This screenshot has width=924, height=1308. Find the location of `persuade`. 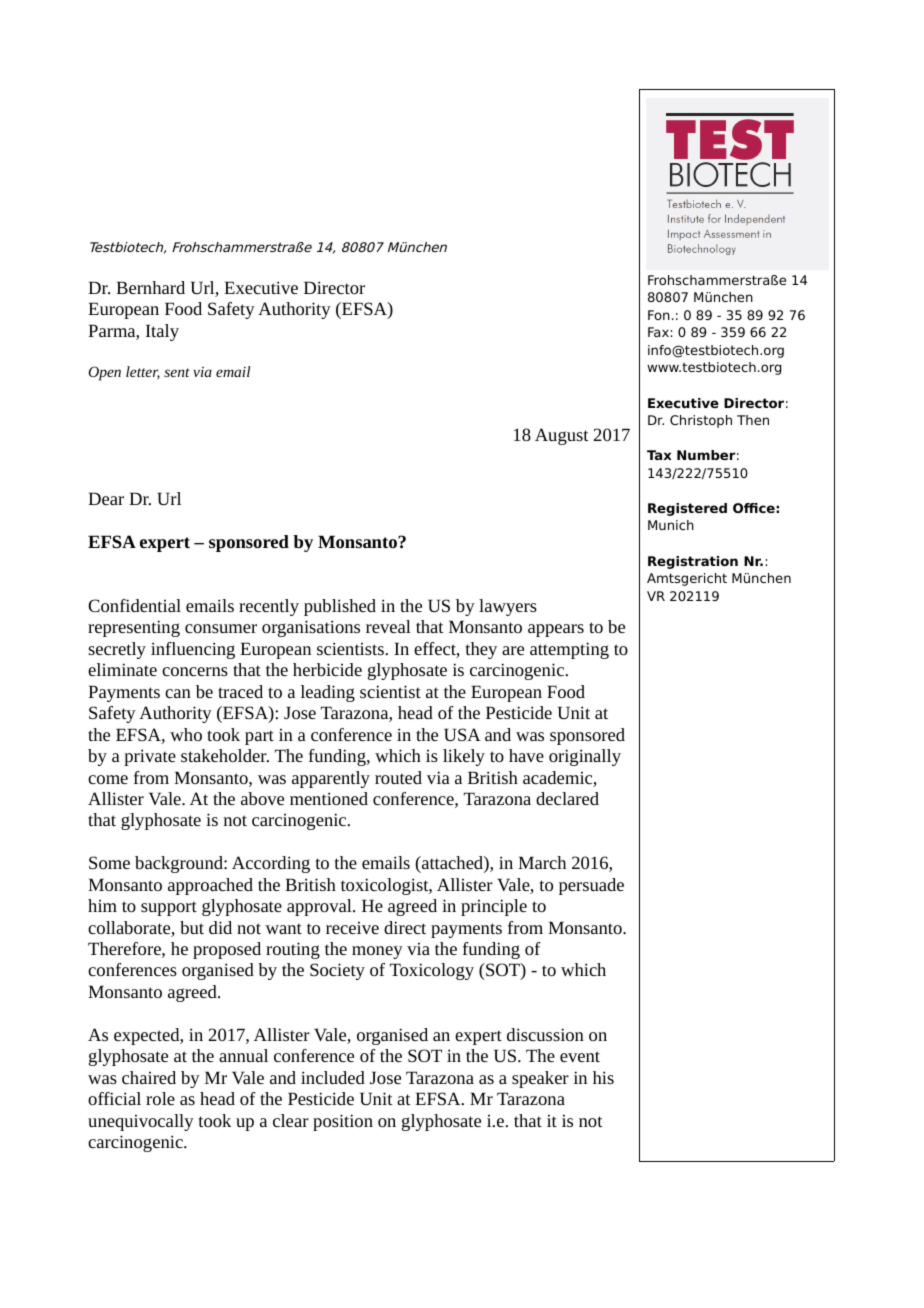

persuade is located at coordinates (591, 886).
